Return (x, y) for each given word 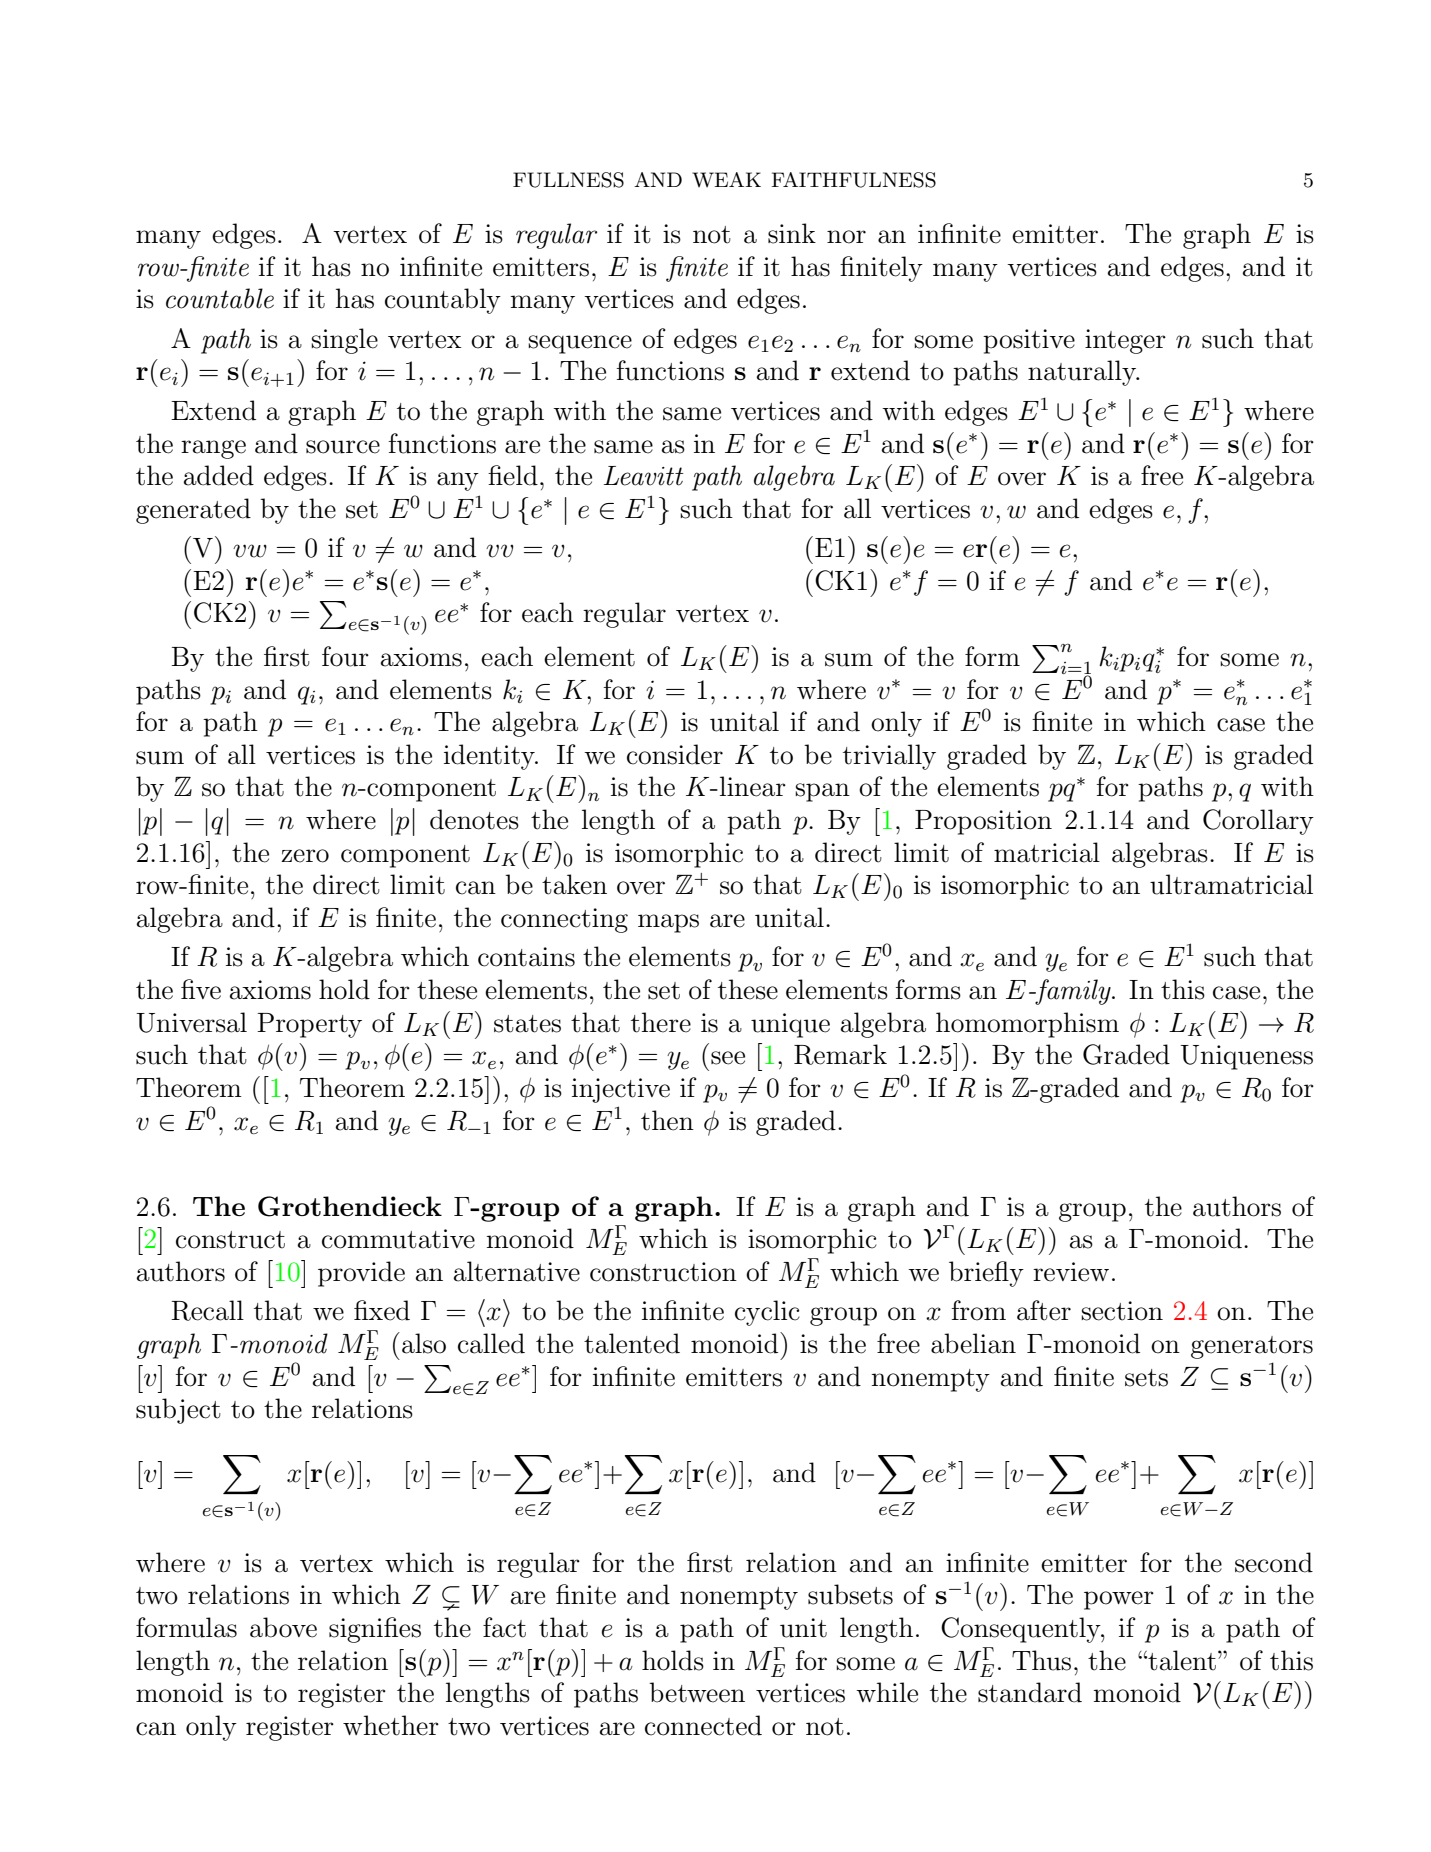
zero (305, 856)
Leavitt (644, 476)
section (1122, 1311)
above (283, 1627)
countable (220, 298)
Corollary (1258, 822)
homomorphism (1027, 1025)
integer (1125, 341)
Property (309, 1025)
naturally (1083, 373)
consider (675, 754)
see (728, 1058)
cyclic (767, 1313)
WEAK (726, 180)
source (343, 447)
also (424, 1343)
